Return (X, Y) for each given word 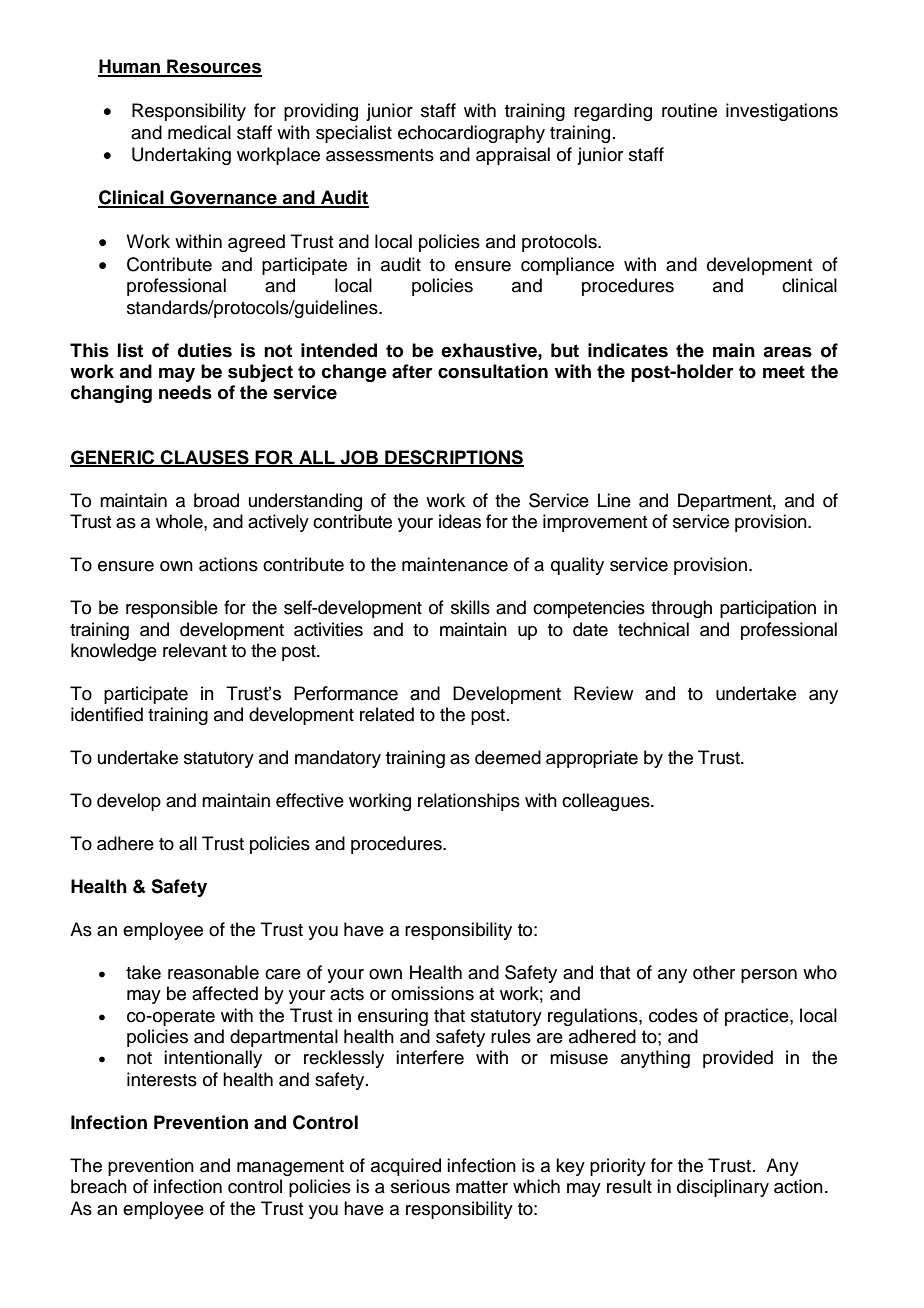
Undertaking (181, 156)
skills (470, 607)
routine (689, 110)
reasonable (213, 972)
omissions (432, 993)
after (412, 371)
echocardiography (471, 134)
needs (185, 392)
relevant (195, 650)
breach (99, 1186)
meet (784, 372)
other (714, 972)
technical (653, 629)
